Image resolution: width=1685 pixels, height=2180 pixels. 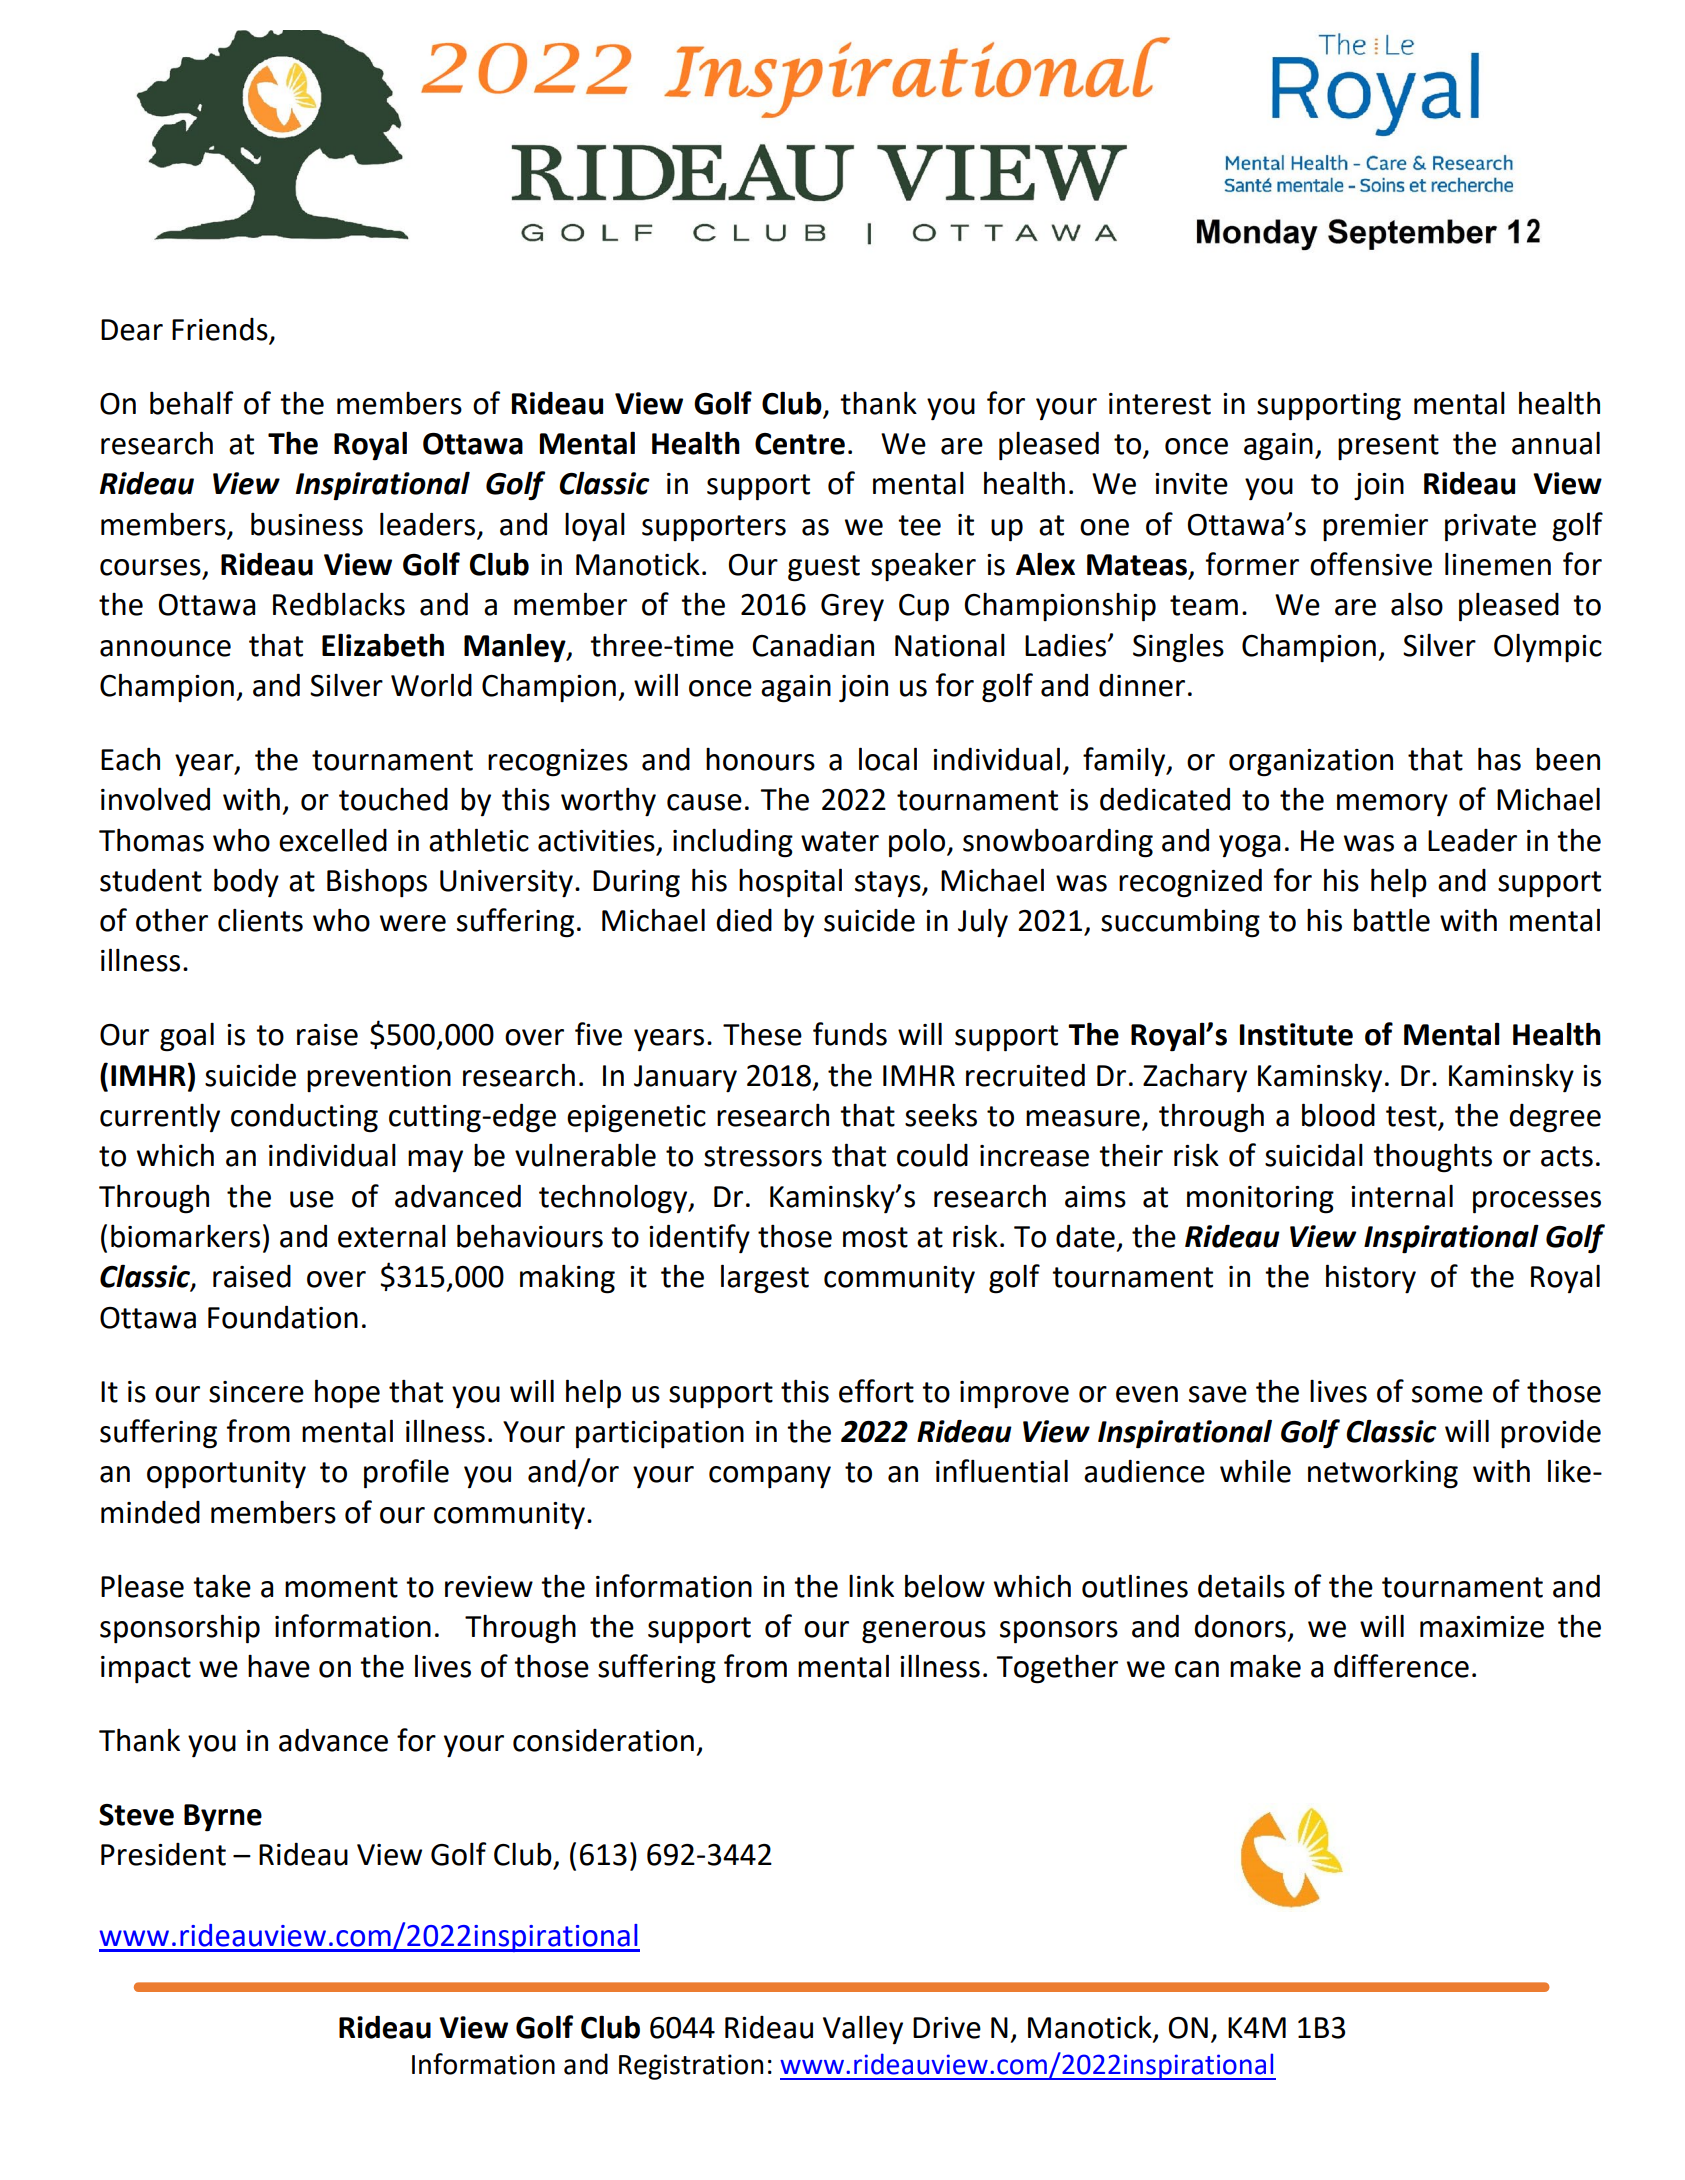 What do you see at coordinates (333, 840) in the screenshot?
I see `excelled` at bounding box center [333, 840].
